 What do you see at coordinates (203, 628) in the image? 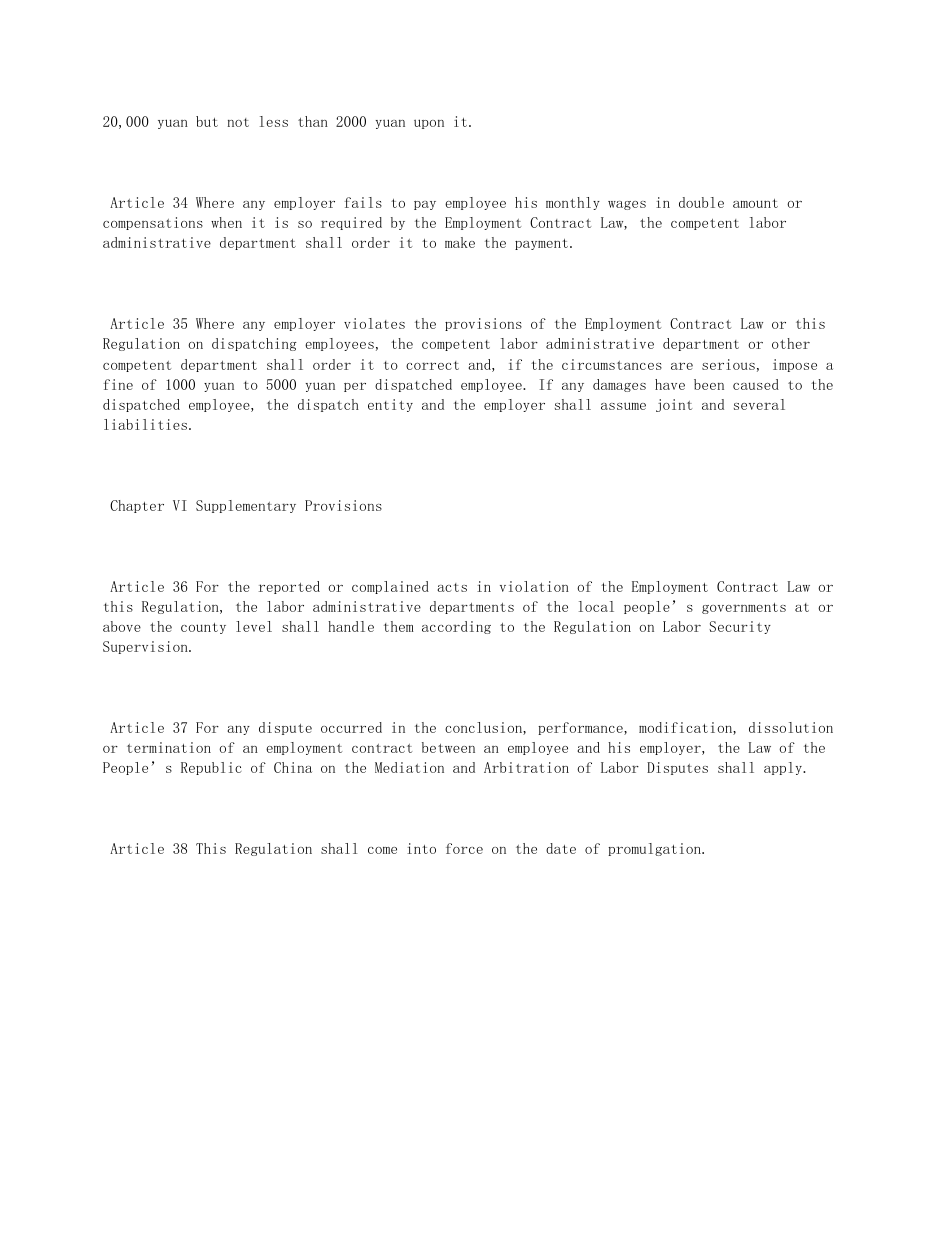
I see `county` at bounding box center [203, 628].
